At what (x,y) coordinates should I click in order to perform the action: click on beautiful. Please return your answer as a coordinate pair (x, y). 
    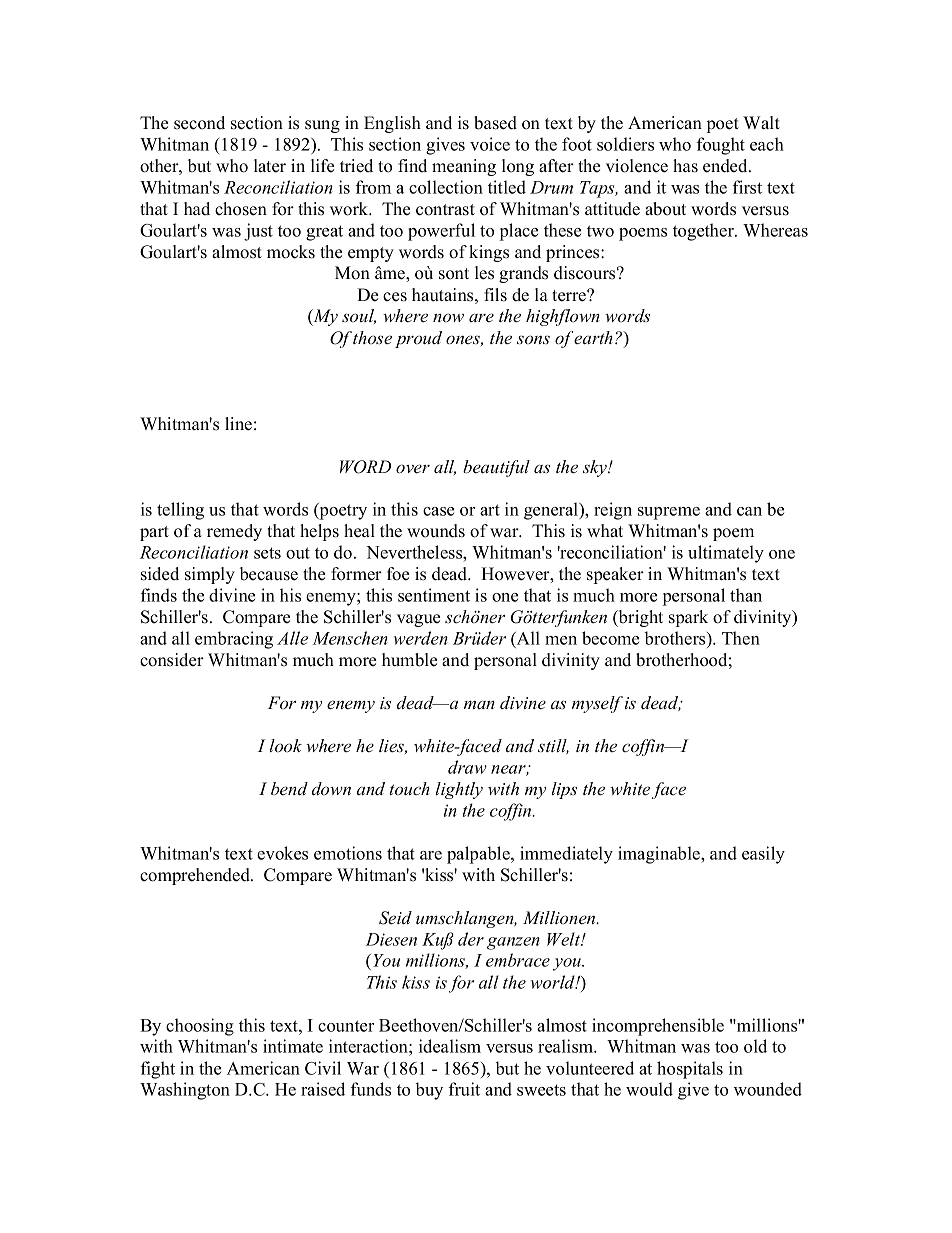
    Looking at the image, I should click on (496, 468).
